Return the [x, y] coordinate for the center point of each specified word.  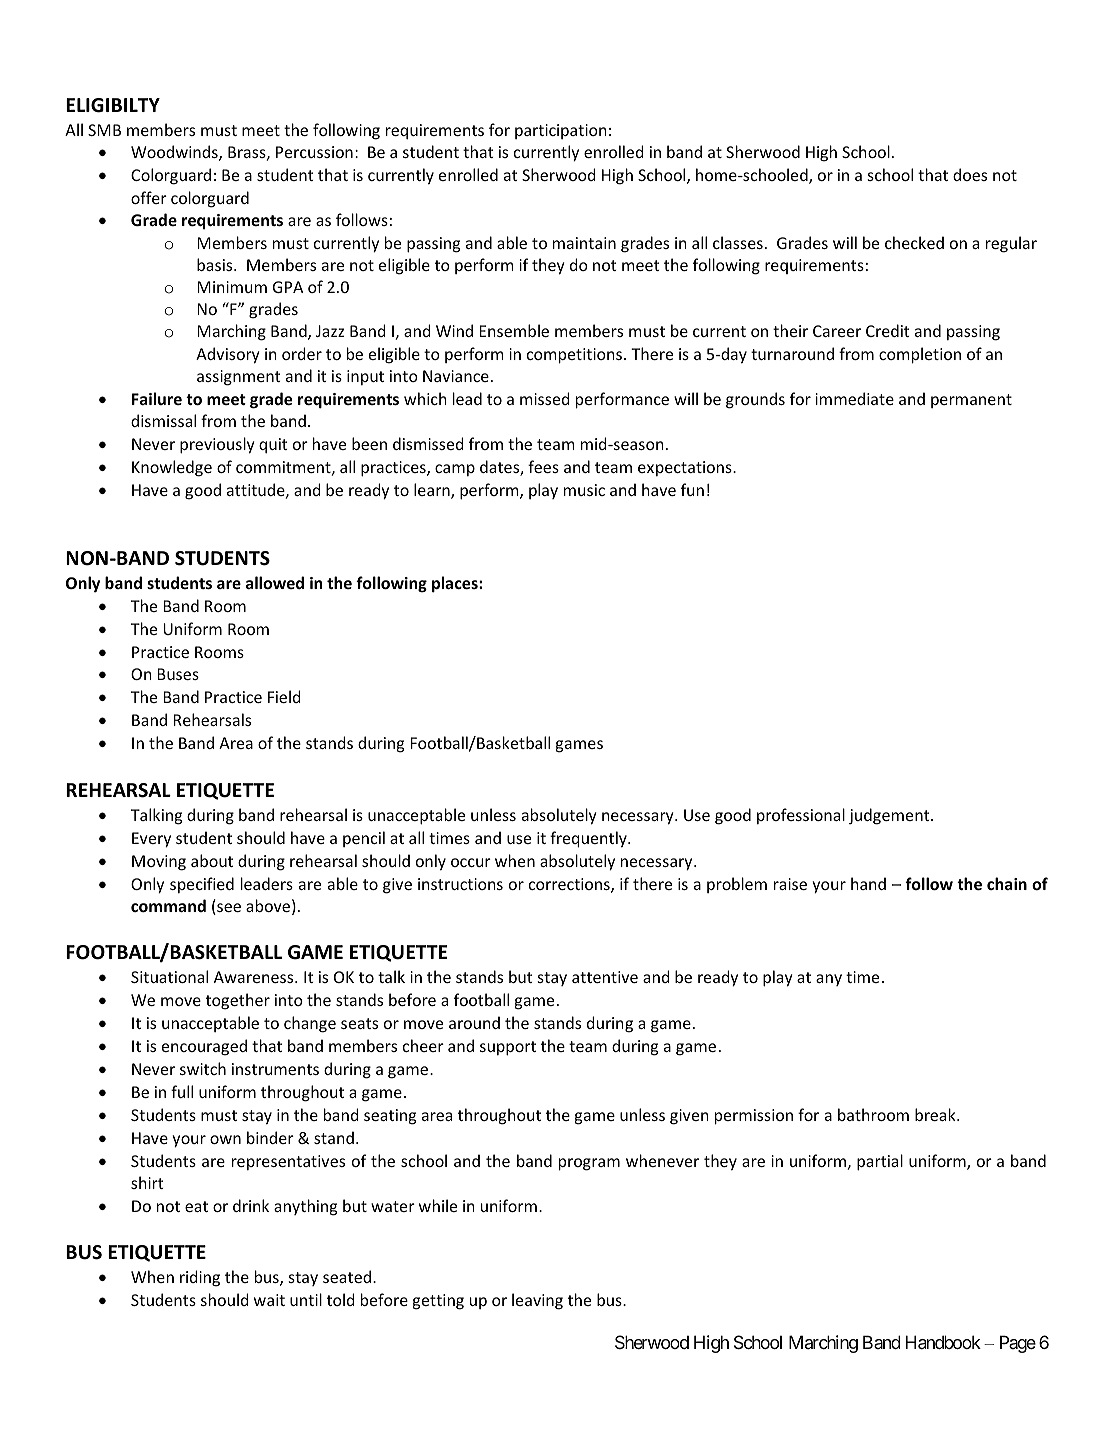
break [936, 1114]
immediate [854, 398]
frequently [589, 839]
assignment [239, 378]
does [970, 174]
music [584, 490]
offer [149, 197]
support [508, 1048]
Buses [178, 674]
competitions [574, 356]
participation [561, 131]
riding [200, 1278]
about [212, 860]
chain [1007, 883]
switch [203, 1068]
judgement [890, 816]
